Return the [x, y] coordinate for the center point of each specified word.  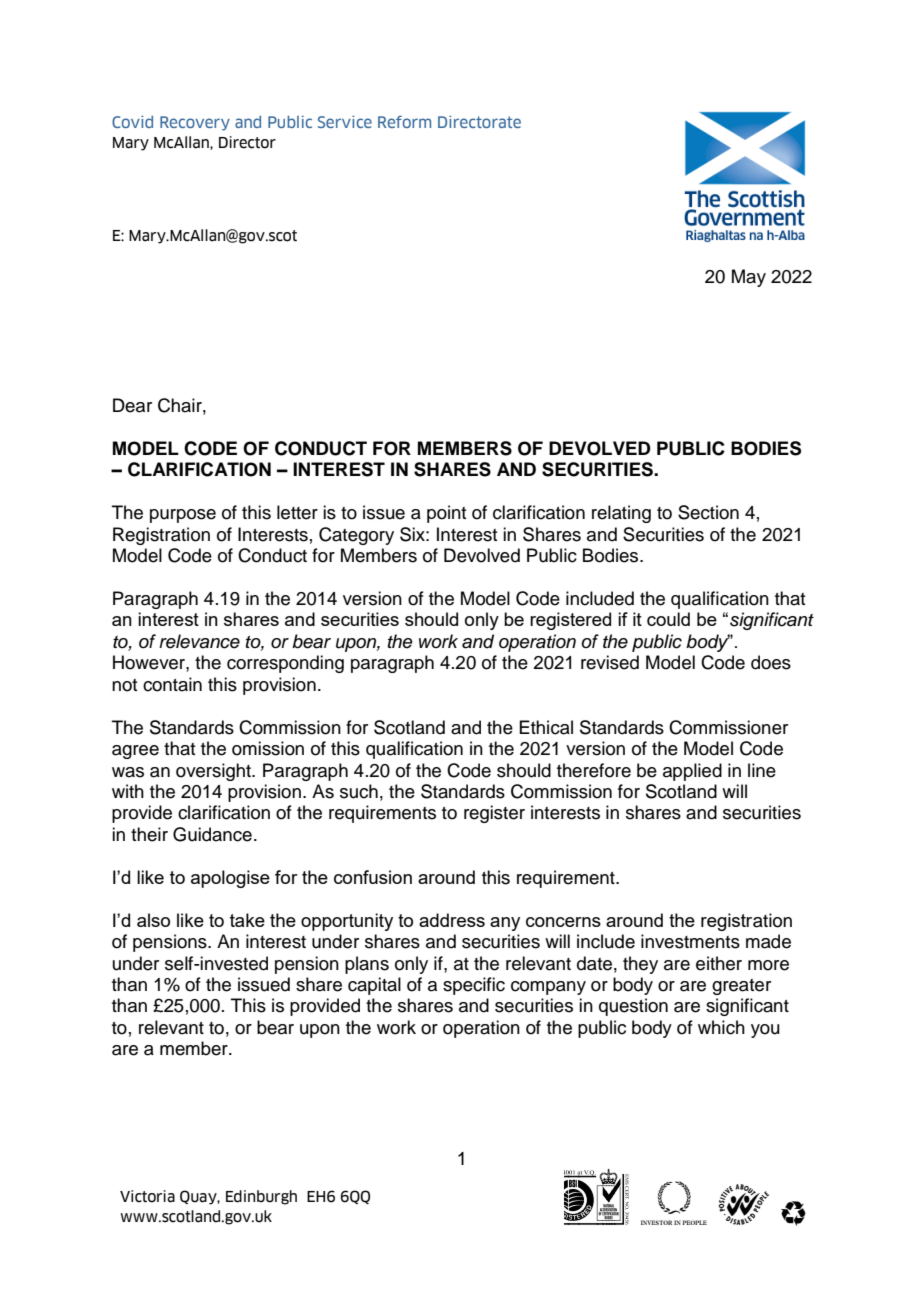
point [446, 514]
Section [708, 512]
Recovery [195, 123]
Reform [404, 121]
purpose [183, 516]
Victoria [147, 1196]
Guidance [212, 834]
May [749, 278]
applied [692, 772]
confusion [373, 877]
